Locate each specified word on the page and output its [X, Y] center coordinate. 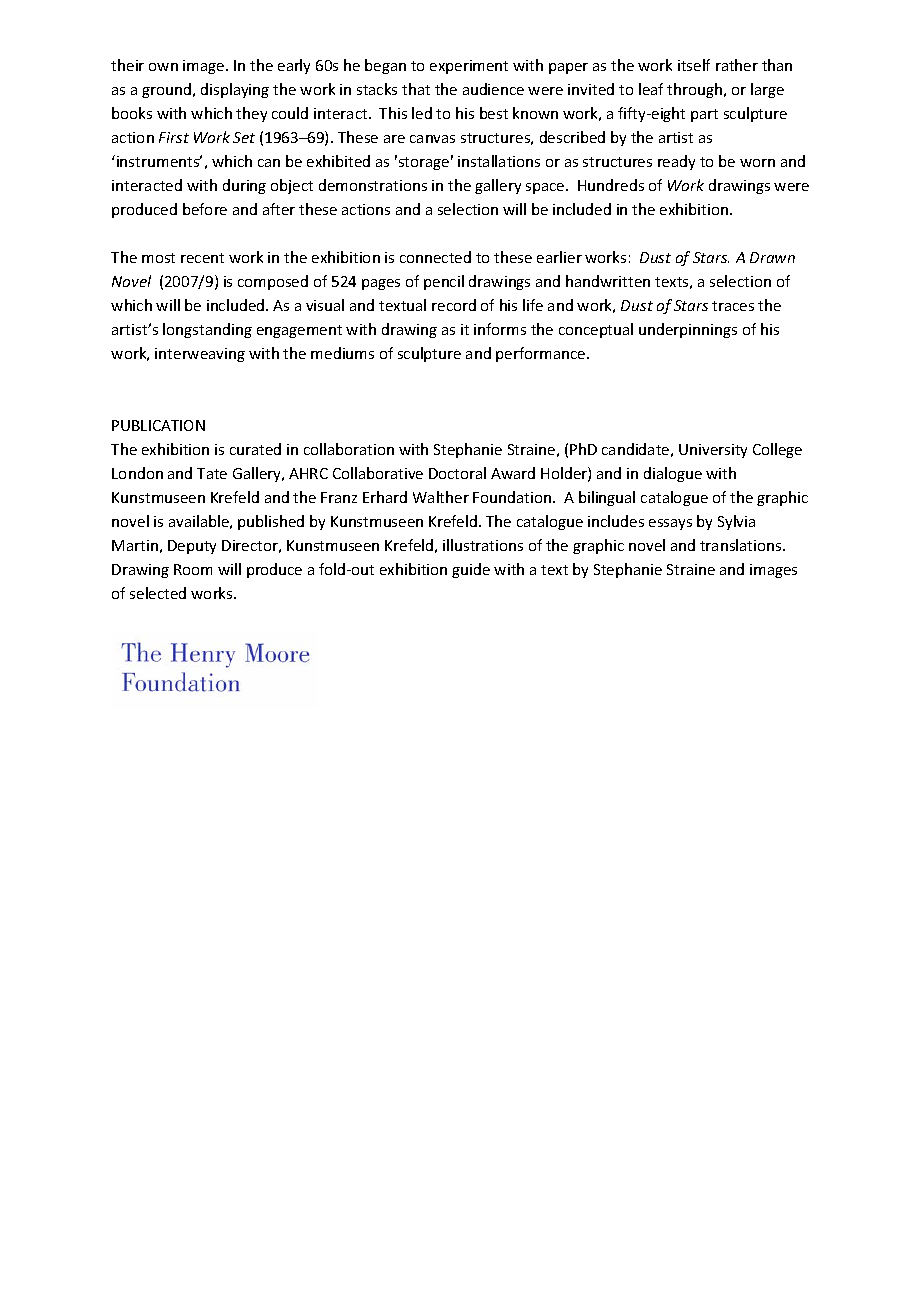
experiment [469, 67]
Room [193, 569]
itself [694, 65]
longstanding [207, 330]
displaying [235, 90]
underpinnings [688, 330]
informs [500, 329]
